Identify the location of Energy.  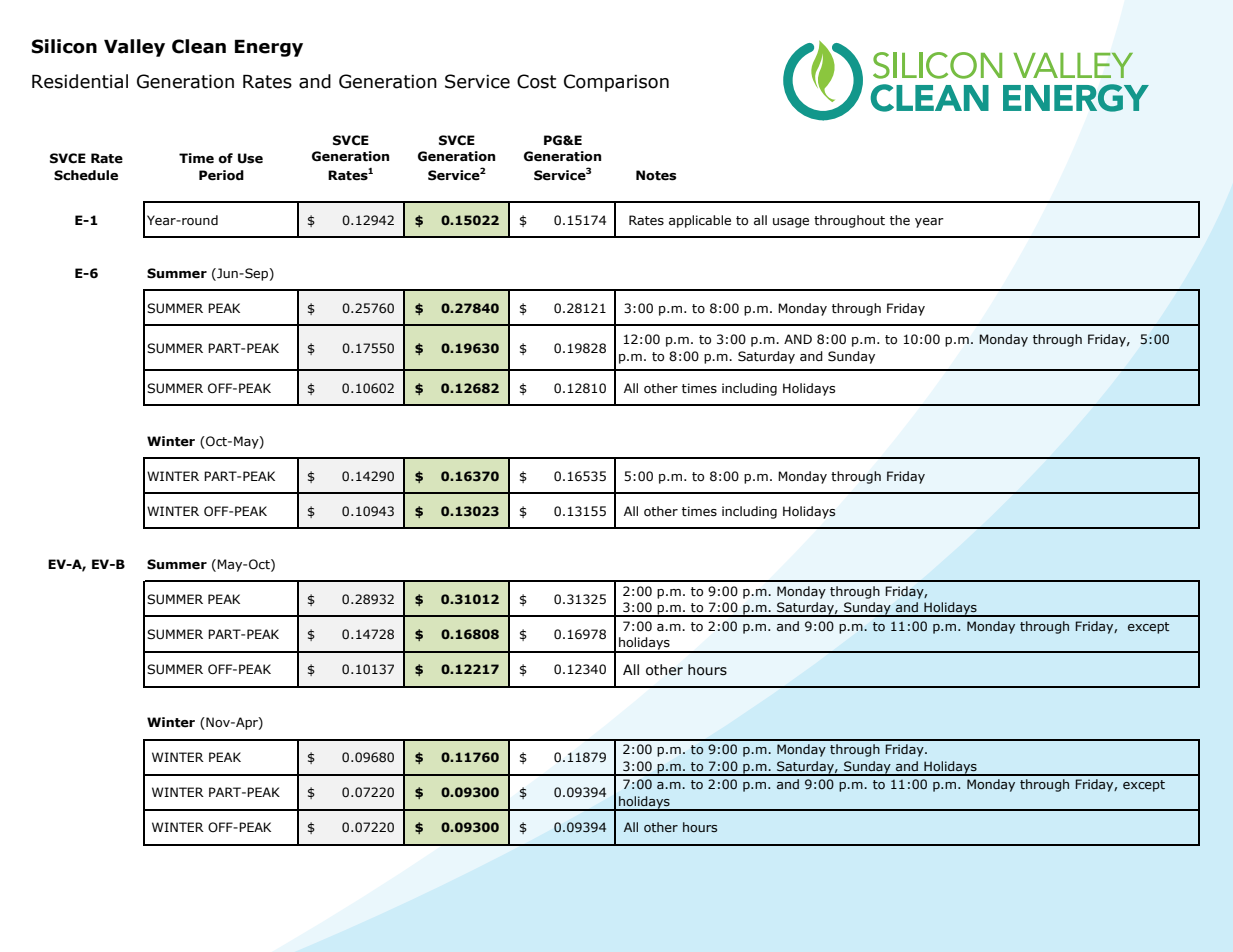
(269, 48).
